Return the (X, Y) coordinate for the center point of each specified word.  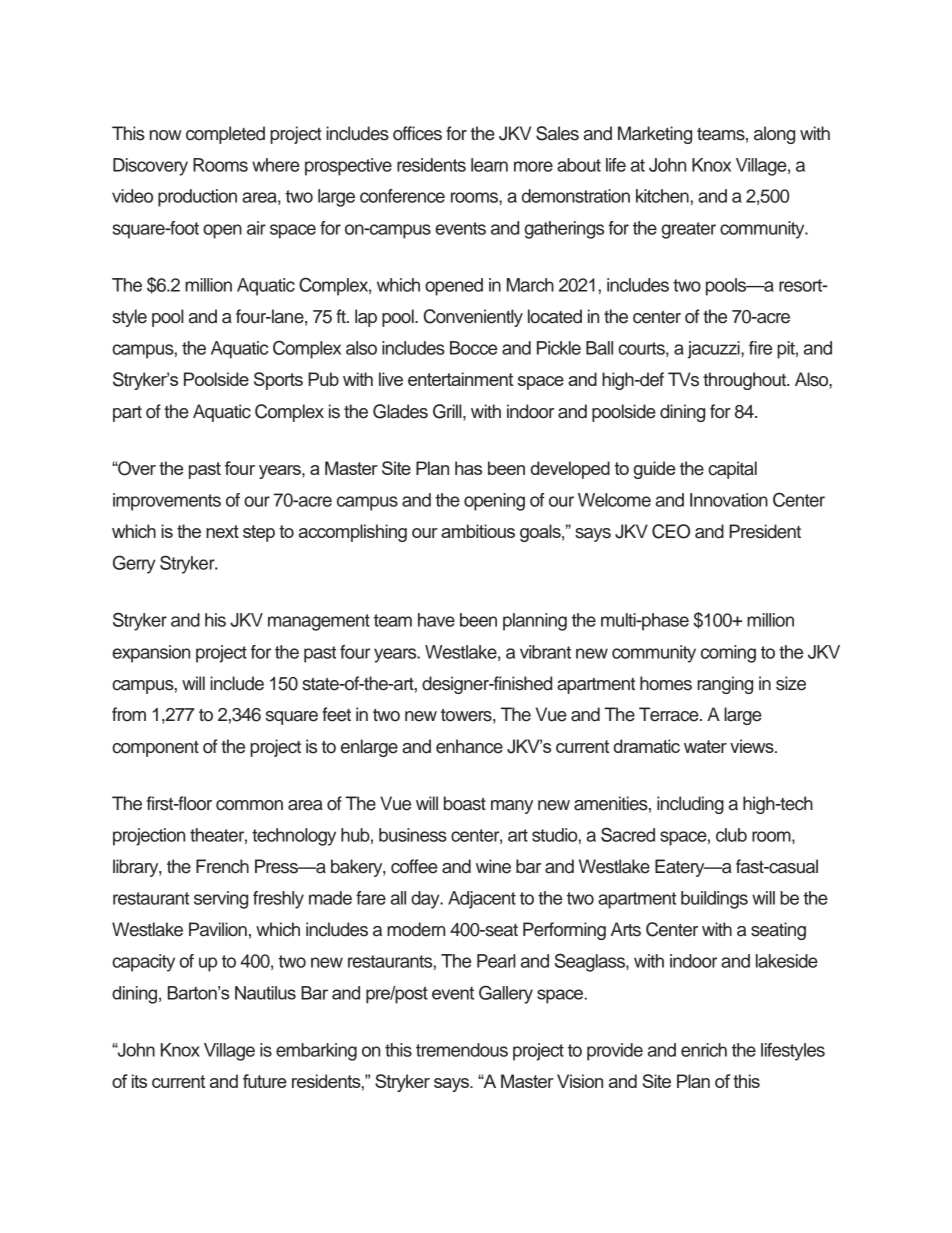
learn (489, 165)
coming (728, 654)
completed (225, 135)
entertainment (460, 379)
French (222, 866)
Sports (278, 381)
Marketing (655, 135)
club (731, 835)
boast (465, 803)
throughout (746, 381)
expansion (151, 654)
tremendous (462, 1050)
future (265, 1081)
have (436, 620)
